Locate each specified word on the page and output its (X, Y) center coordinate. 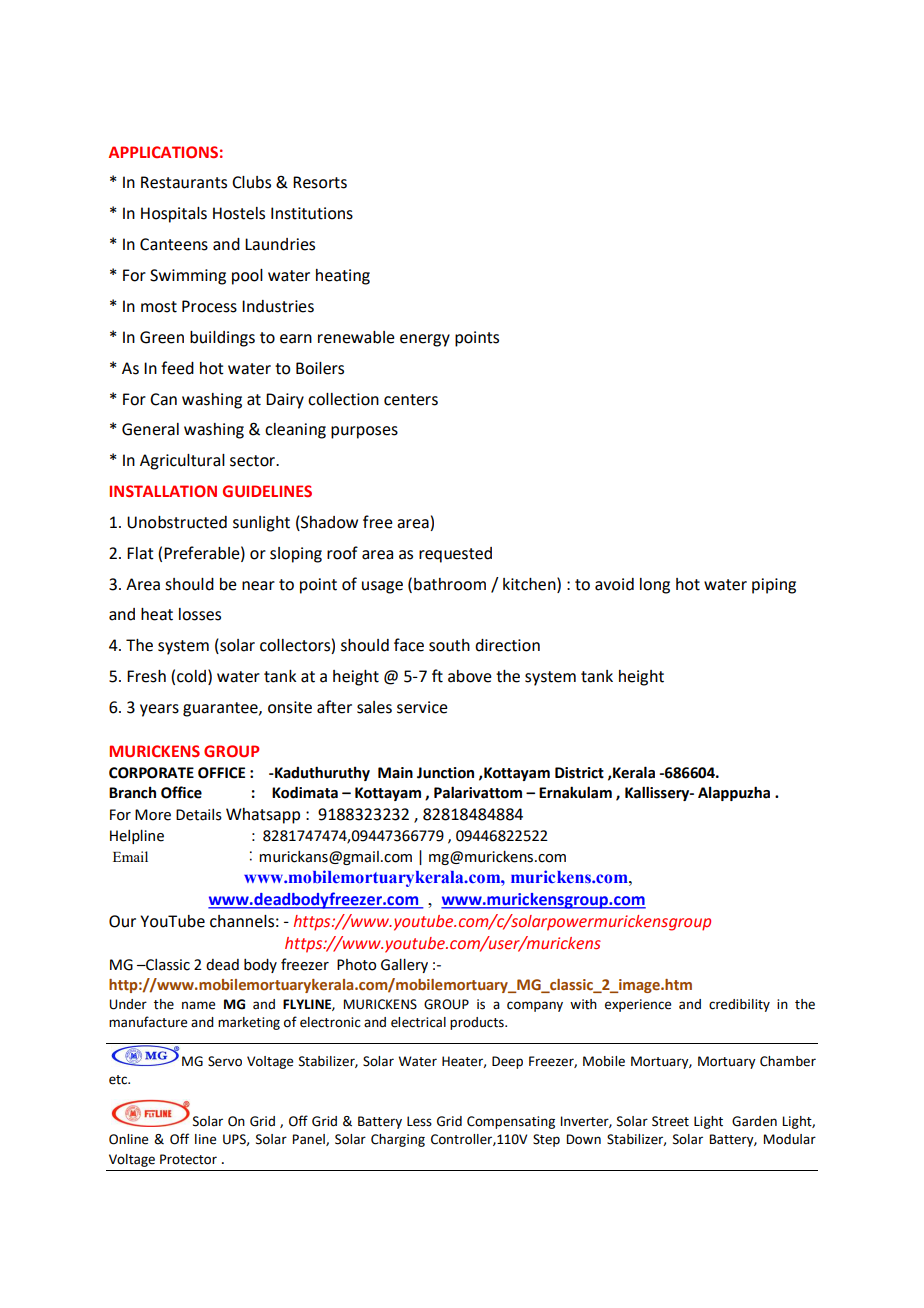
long (655, 586)
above (470, 676)
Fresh (146, 676)
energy (425, 340)
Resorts (320, 182)
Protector (188, 1159)
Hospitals (174, 215)
